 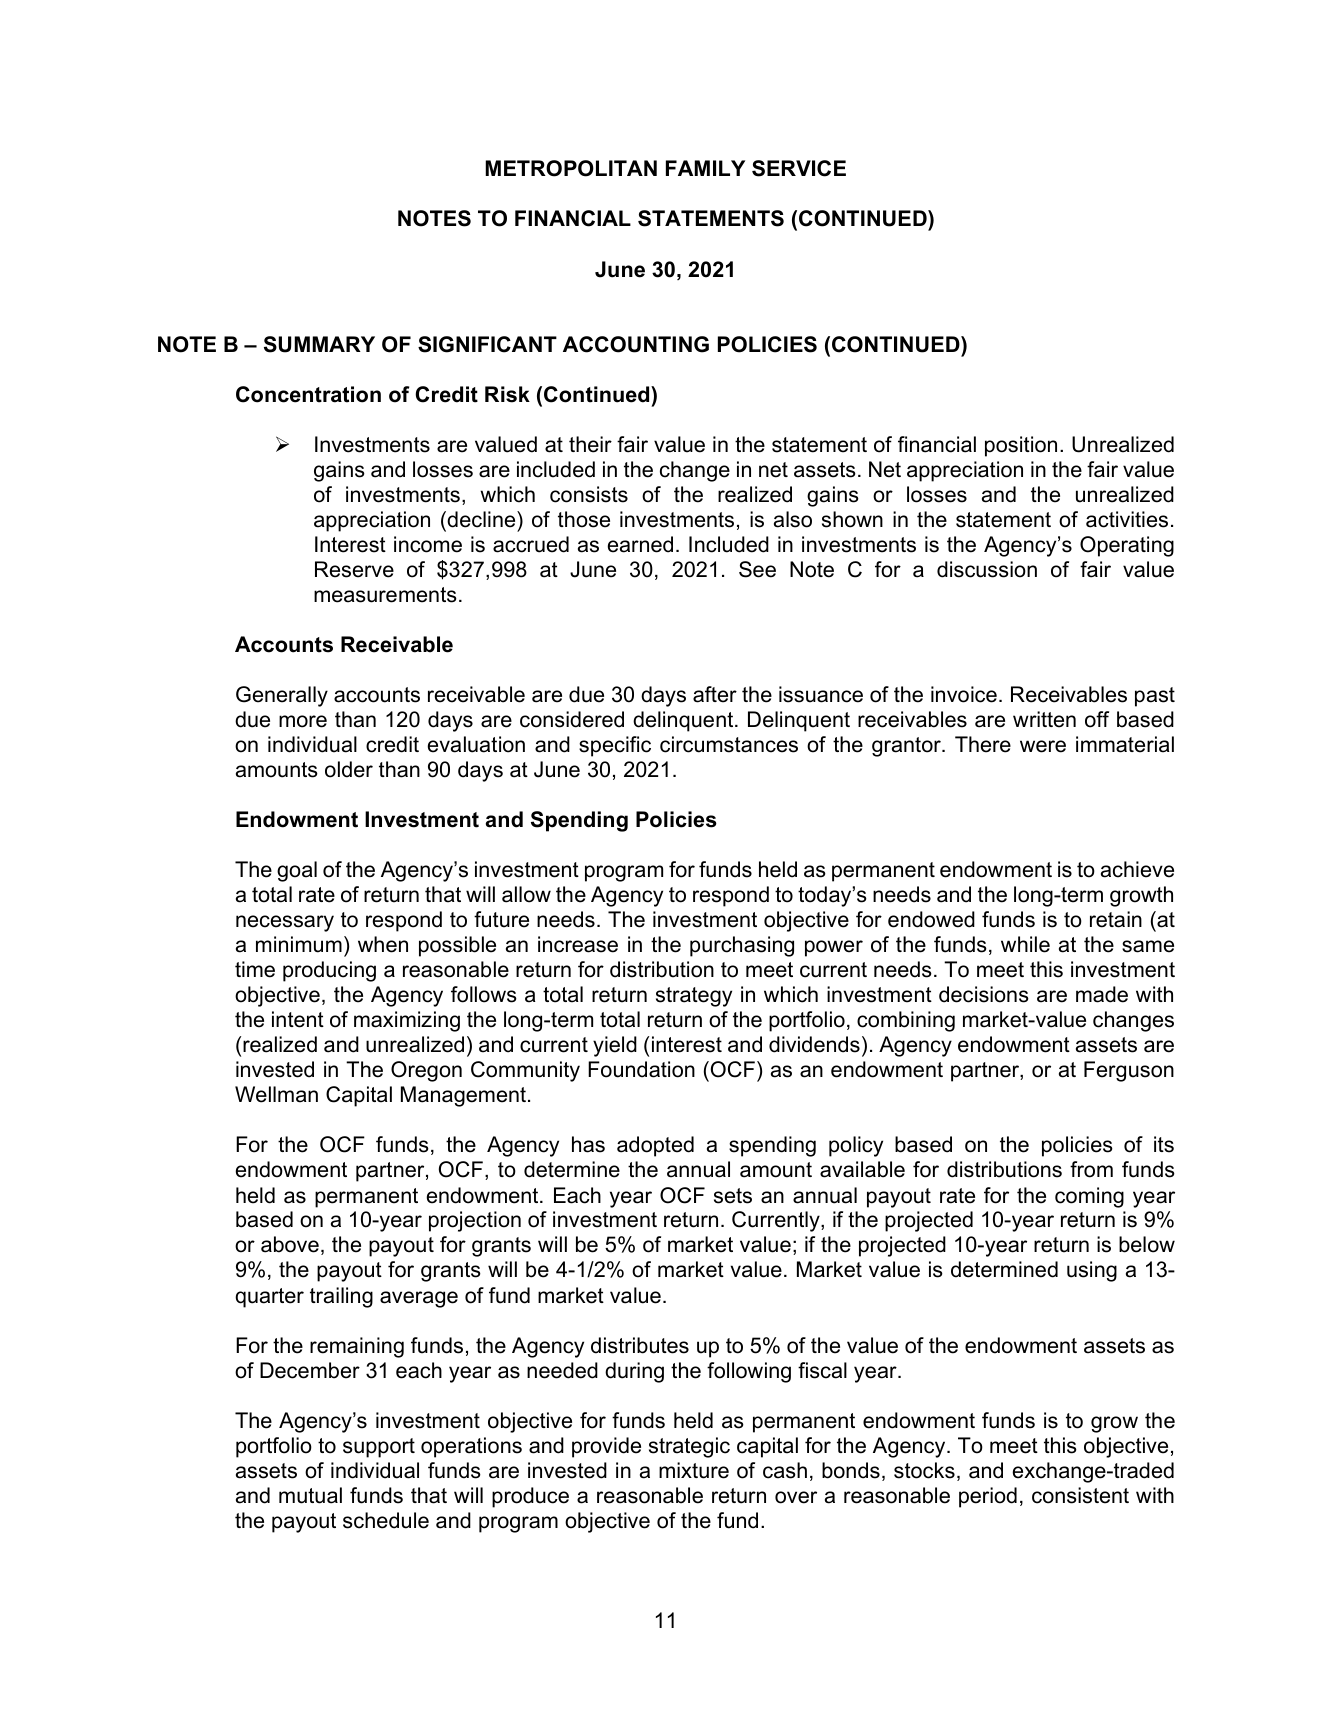 What do you see at coordinates (379, 1448) in the document?
I see `support` at bounding box center [379, 1448].
